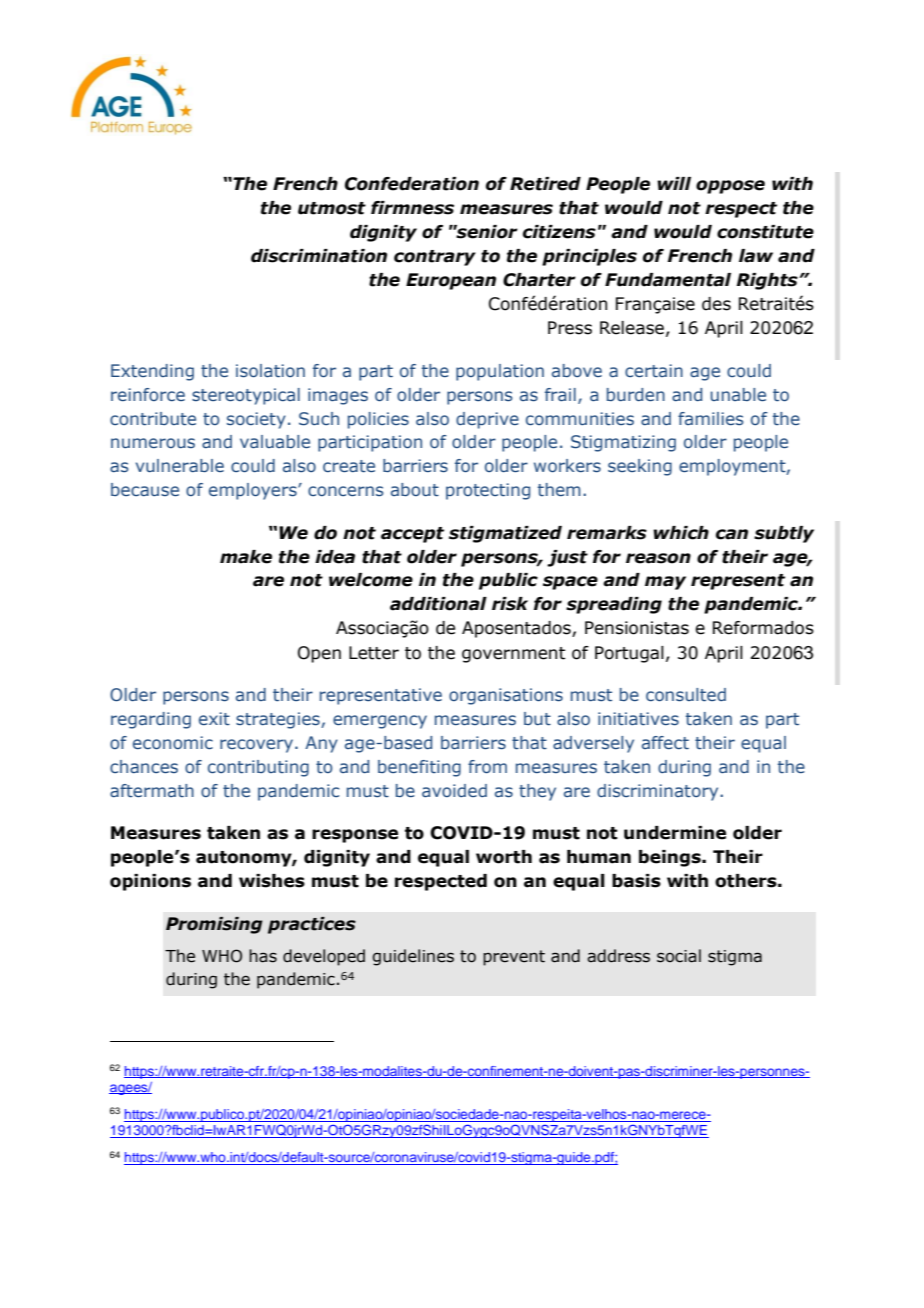 Image resolution: width=924 pixels, height=1308 pixels. Describe the element at coordinates (514, 958) in the screenshot. I see `prevent` at that location.
